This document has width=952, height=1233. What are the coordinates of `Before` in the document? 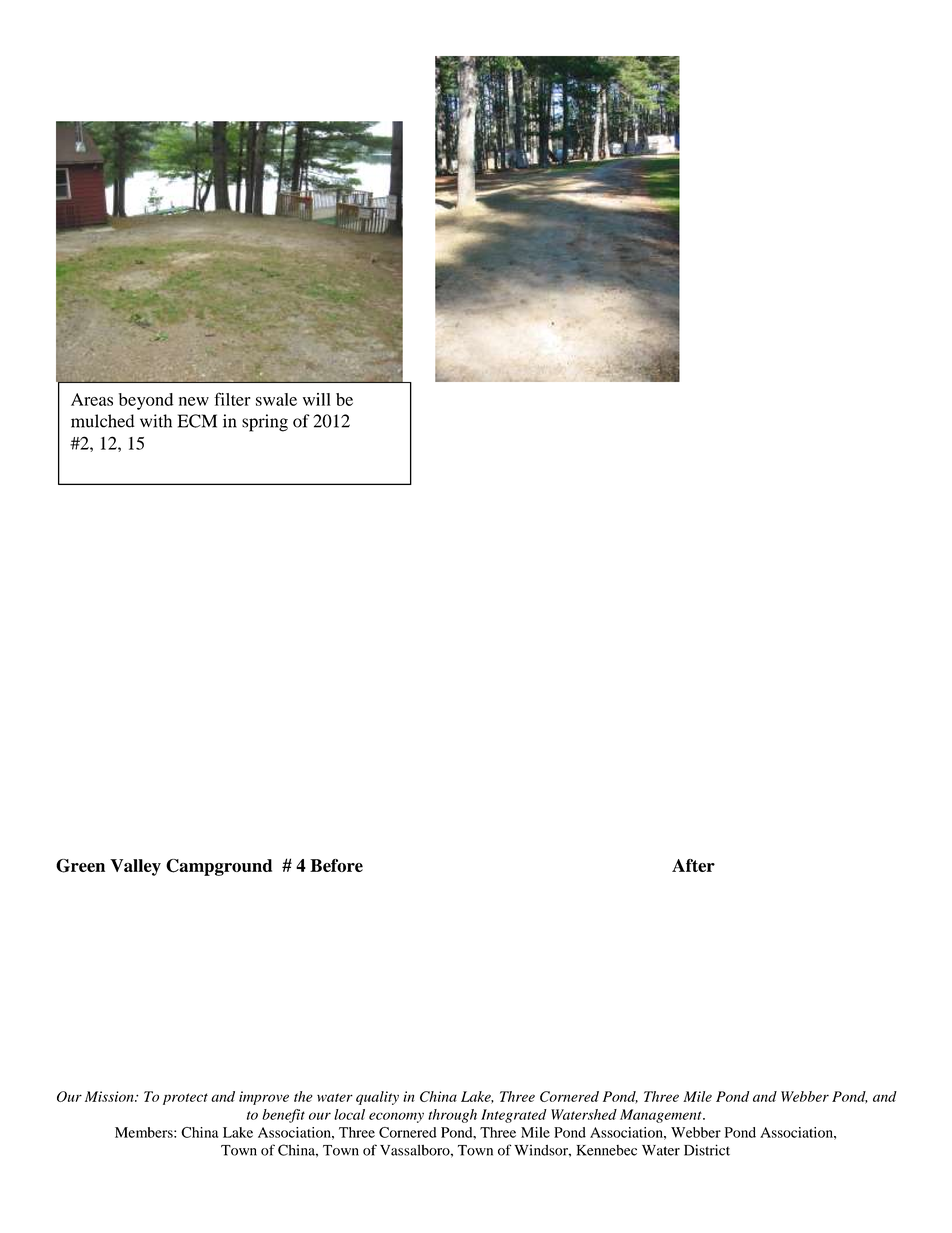 It's located at (336, 865).
